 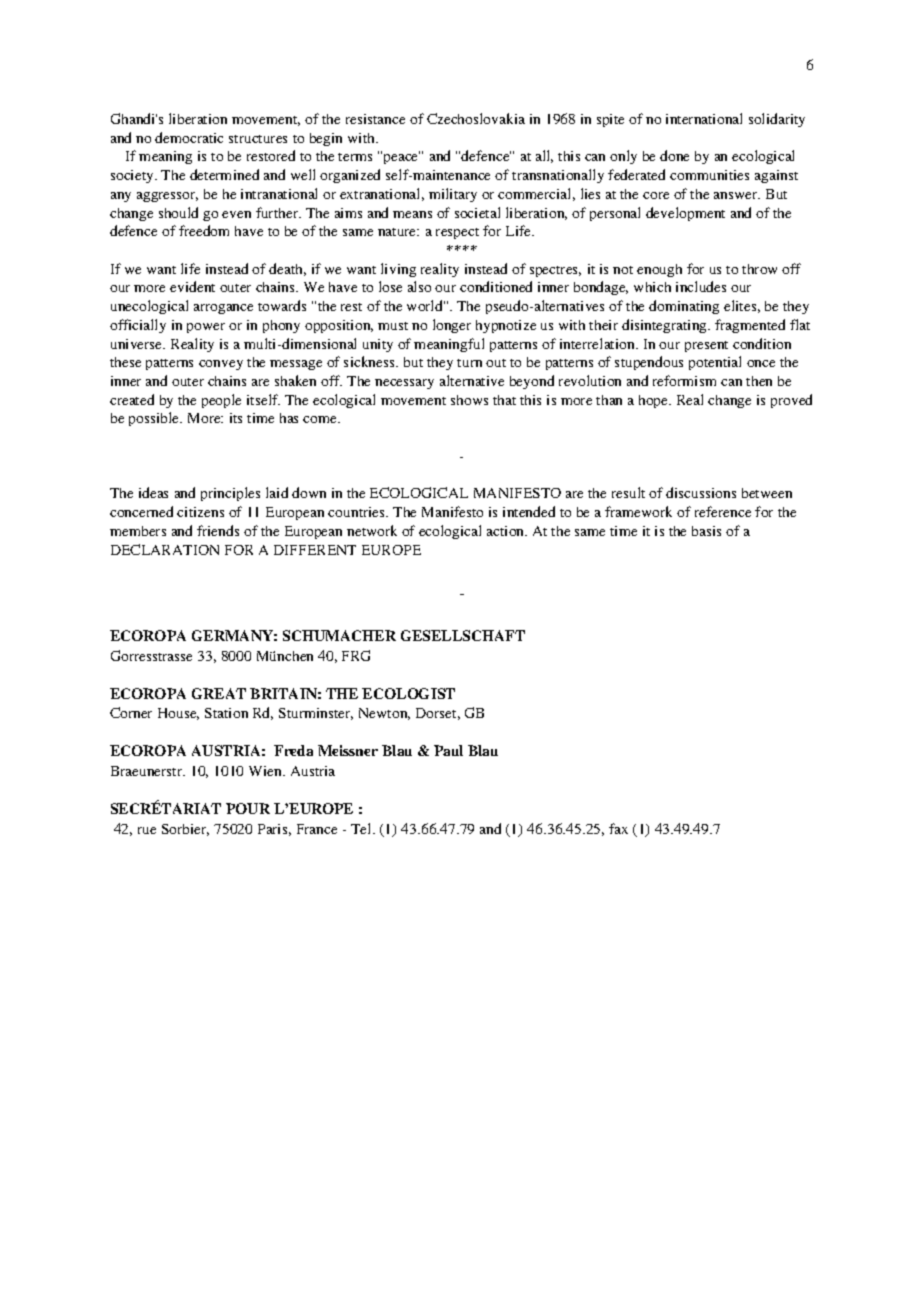 I want to click on discussions, so click(x=701, y=492).
